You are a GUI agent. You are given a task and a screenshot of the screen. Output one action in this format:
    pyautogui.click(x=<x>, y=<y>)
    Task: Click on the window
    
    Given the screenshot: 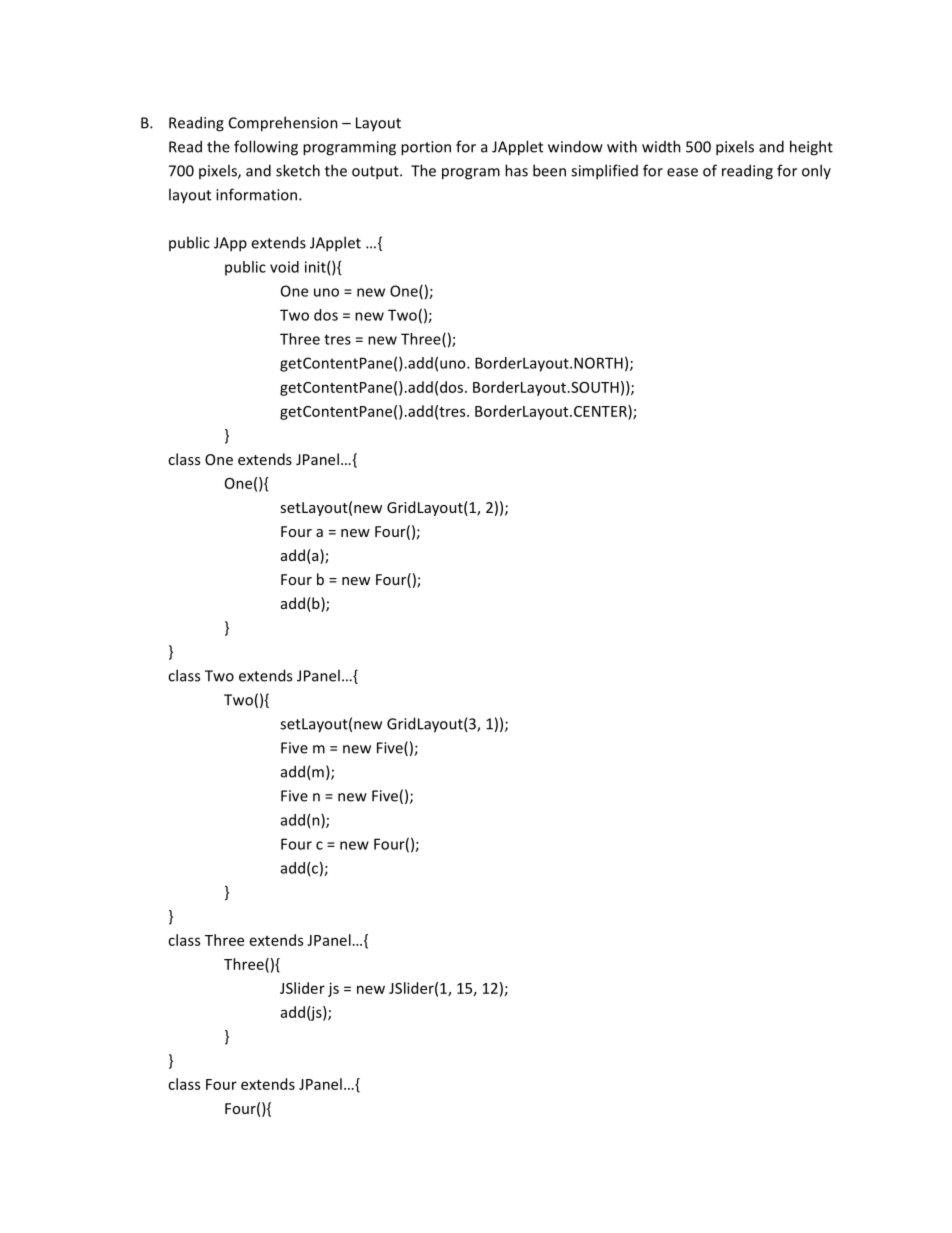 What is the action you would take?
    pyautogui.click(x=575, y=146)
